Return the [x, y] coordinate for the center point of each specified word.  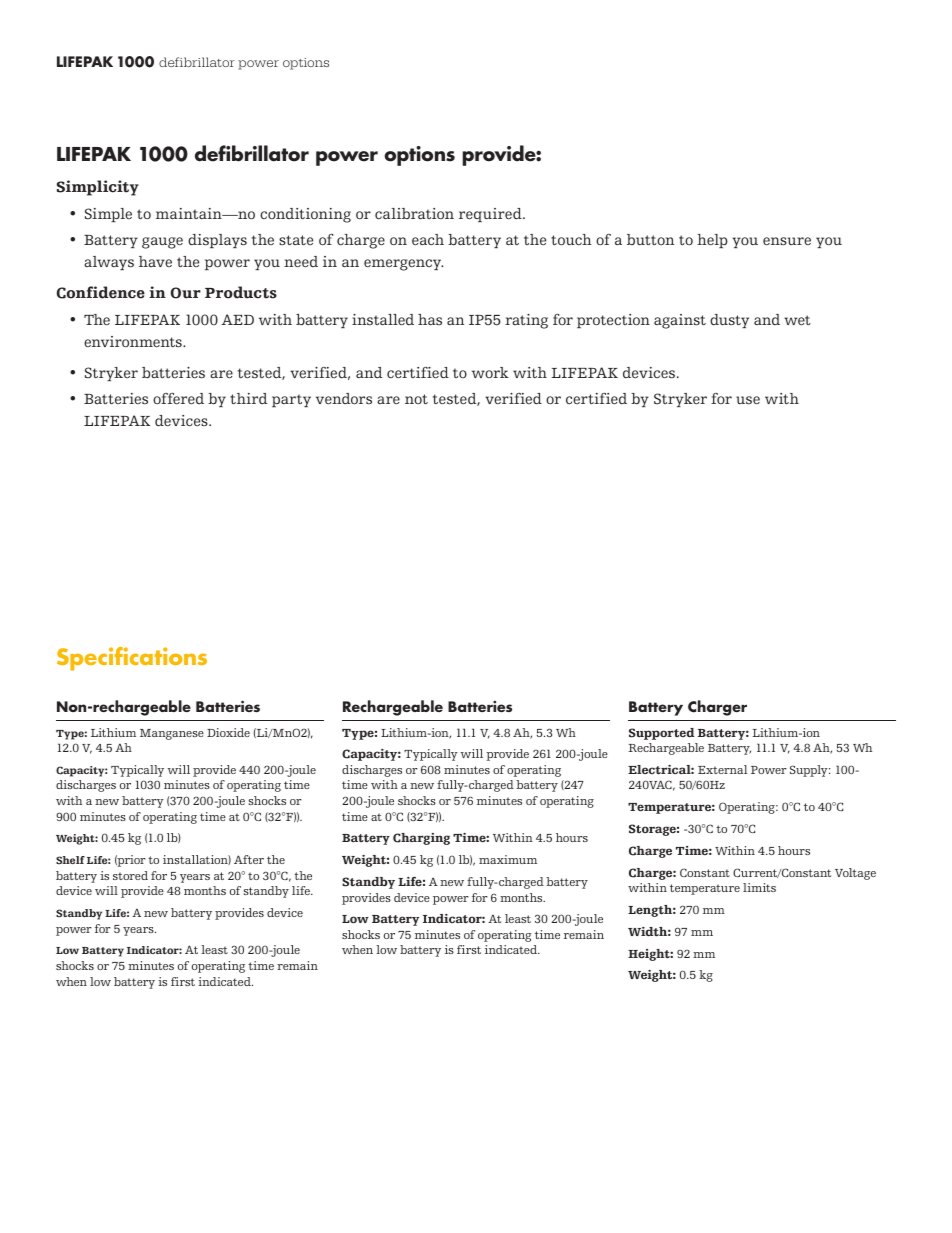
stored [130, 875]
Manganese [172, 734]
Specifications [132, 659]
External [722, 769]
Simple [108, 215]
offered [178, 398]
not [416, 399]
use [748, 400]
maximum [508, 859]
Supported [661, 734]
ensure [787, 241]
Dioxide [228, 732]
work [490, 372]
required [491, 215]
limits [759, 887]
